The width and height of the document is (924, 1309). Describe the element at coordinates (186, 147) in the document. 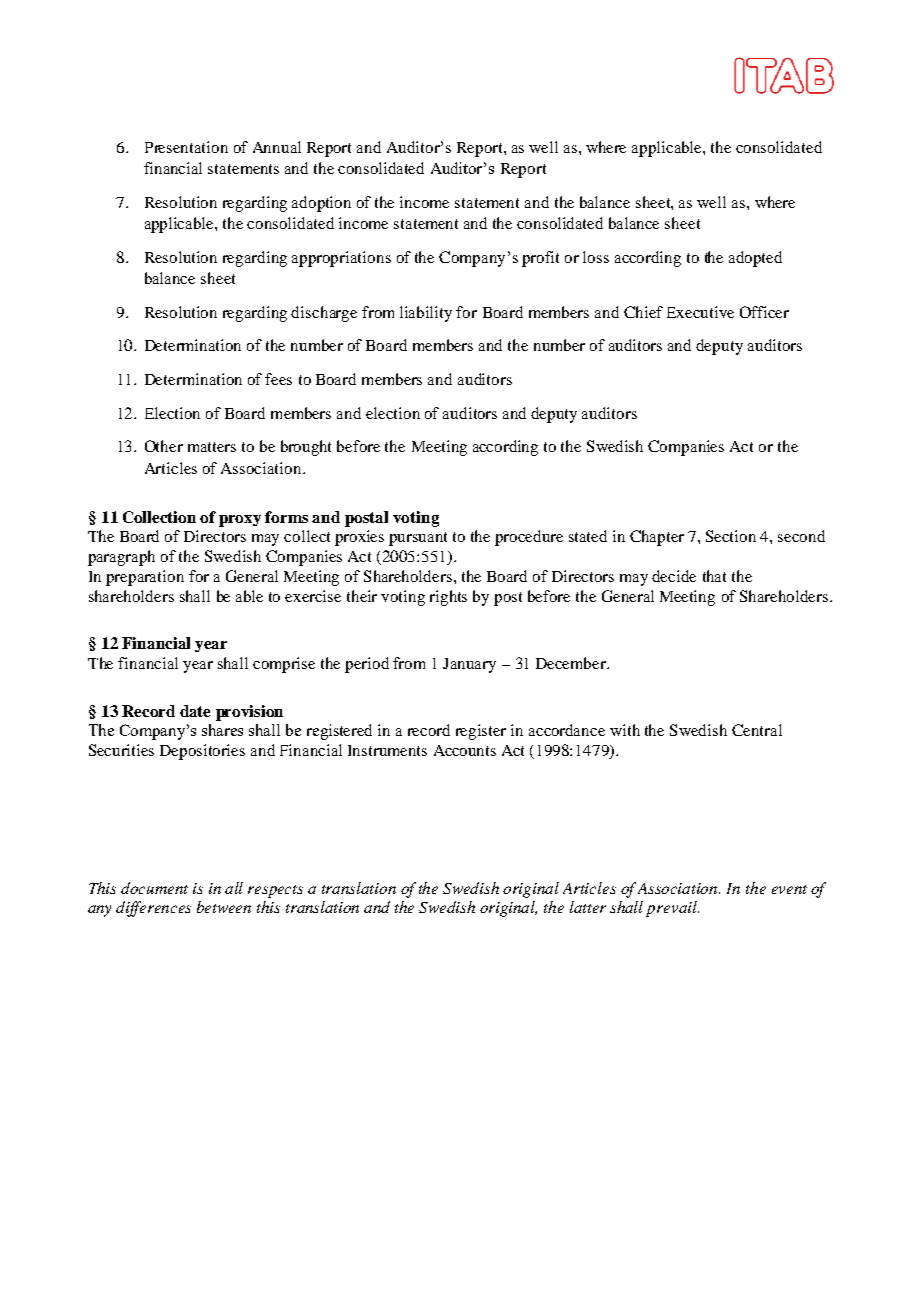

I see `Presentation` at that location.
